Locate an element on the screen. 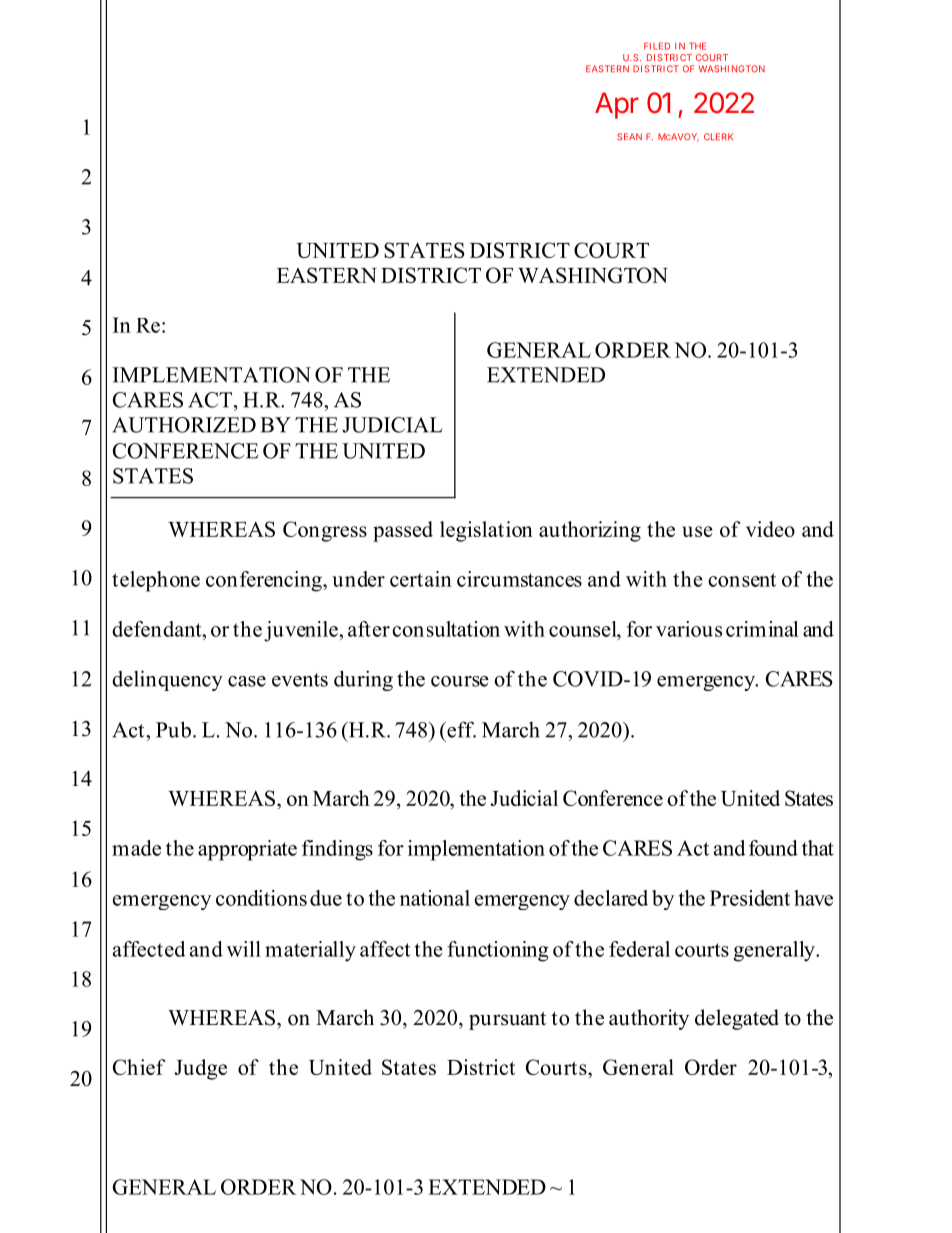  FILED is located at coordinates (657, 46).
